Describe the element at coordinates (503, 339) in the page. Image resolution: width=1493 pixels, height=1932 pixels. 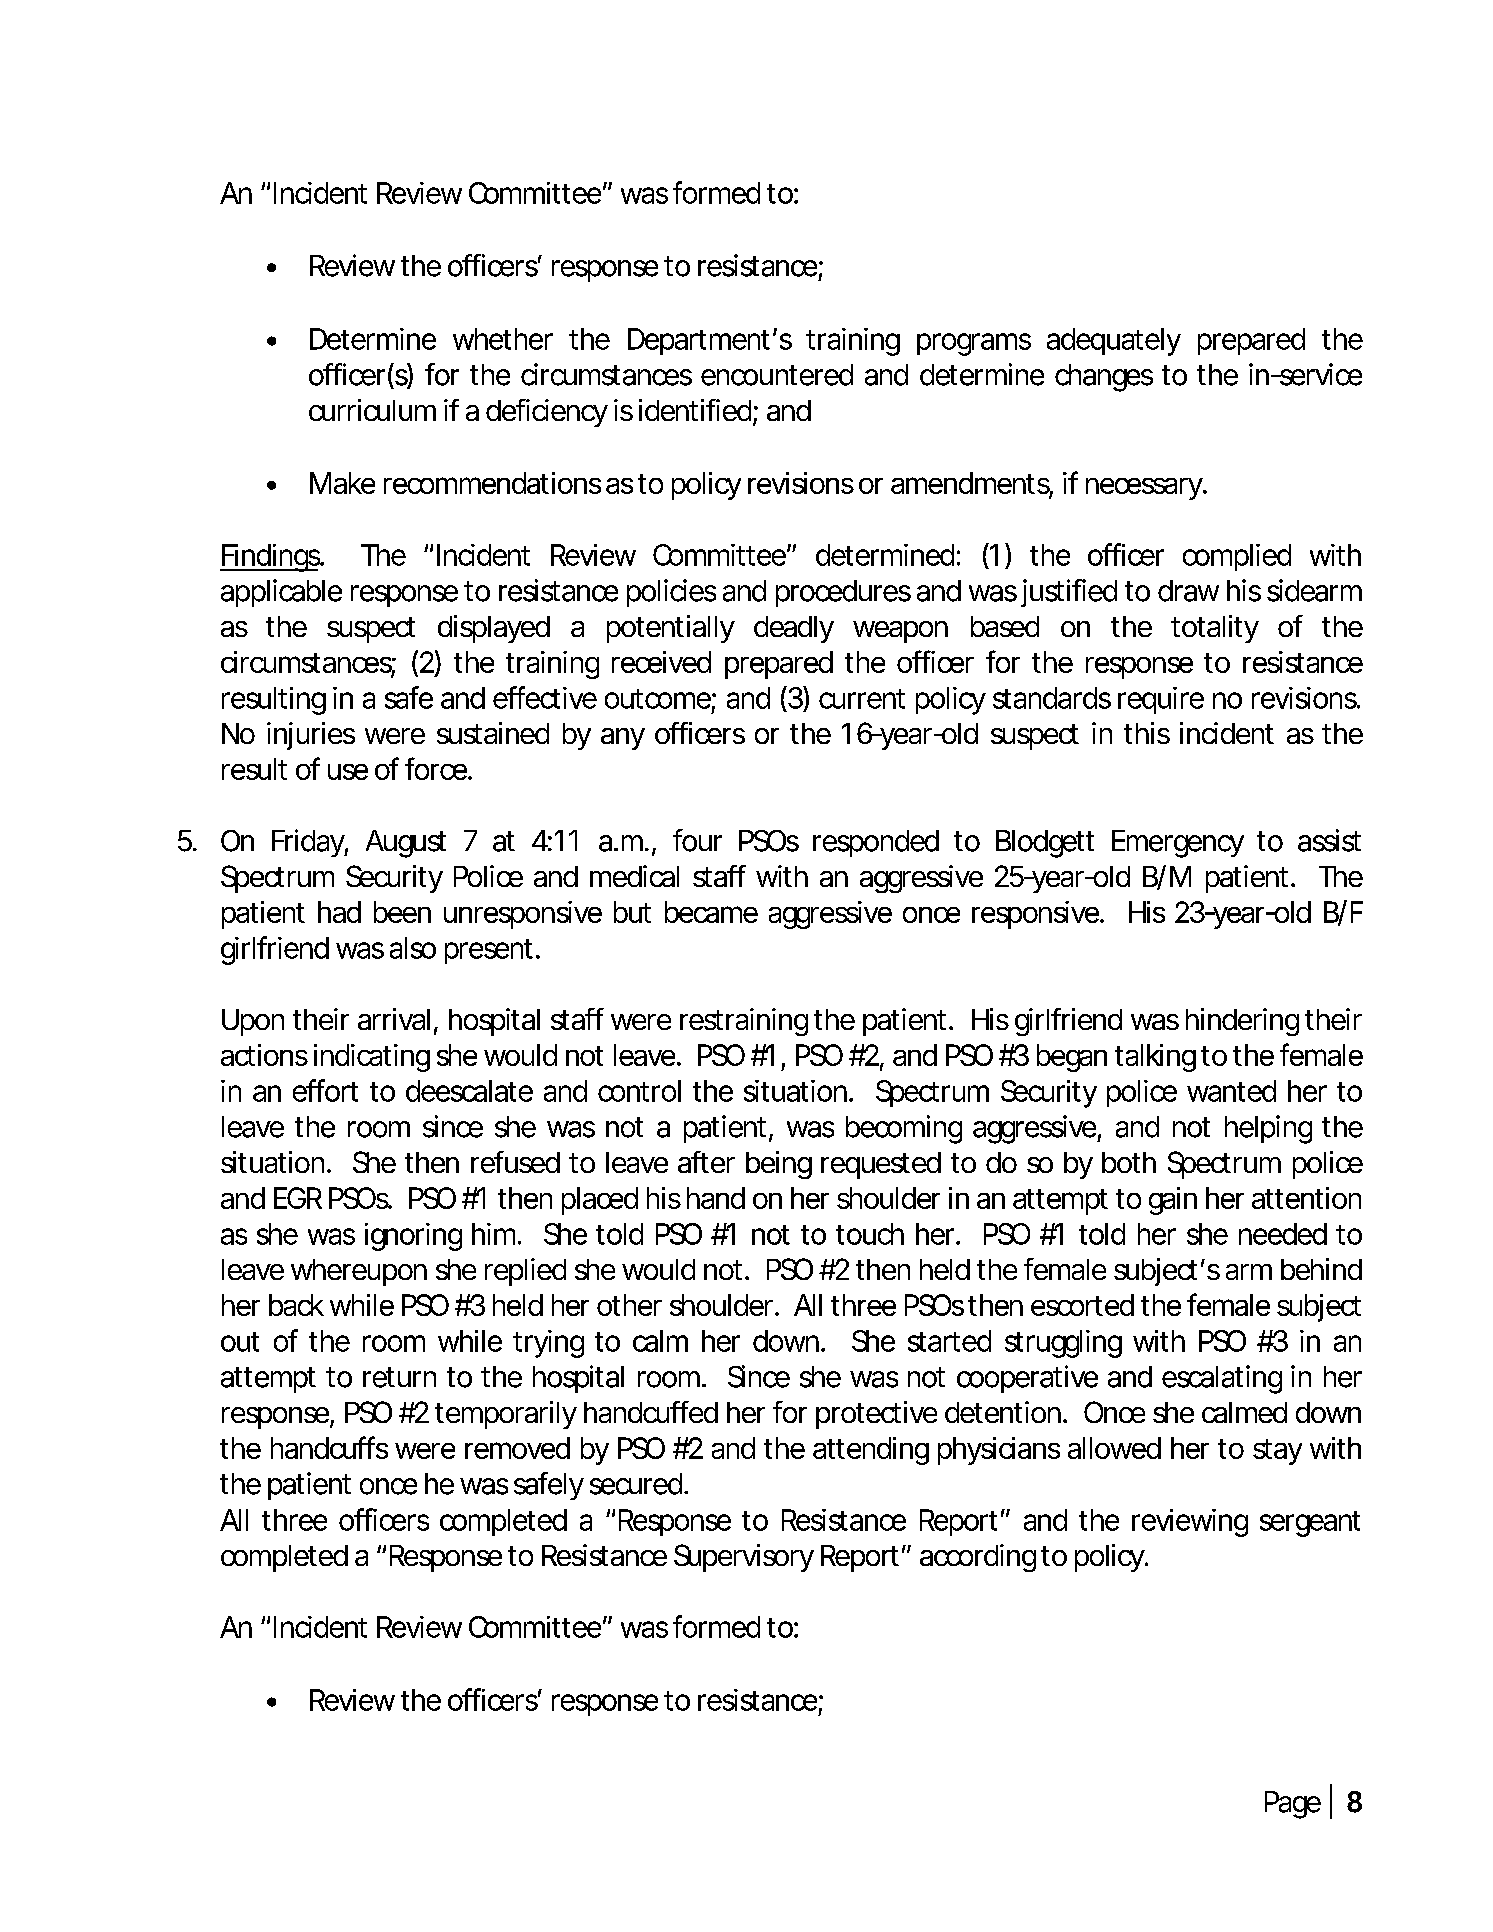
I see `whether` at that location.
